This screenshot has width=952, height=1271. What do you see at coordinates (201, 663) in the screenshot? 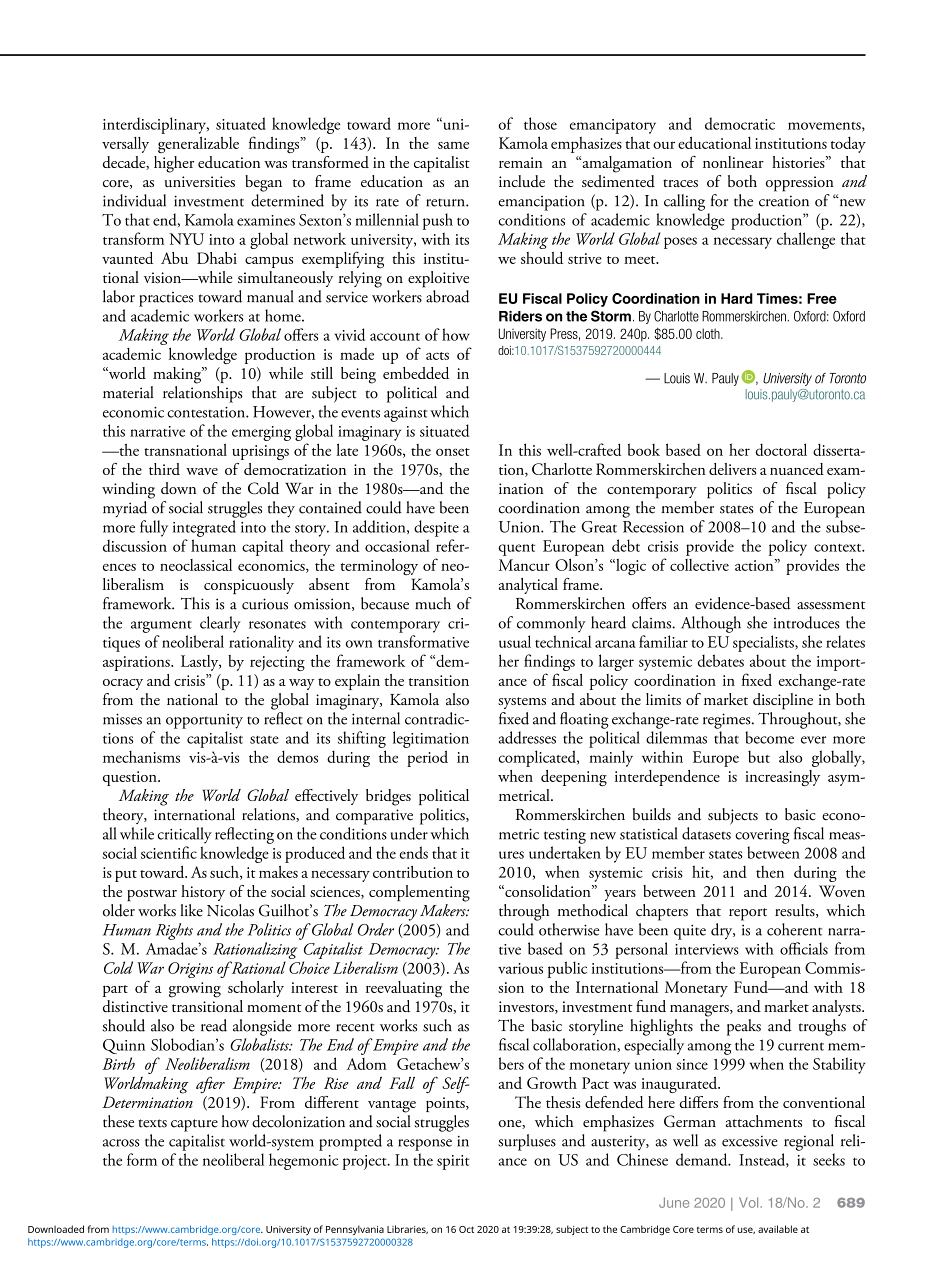
I see `Lastly` at bounding box center [201, 663].
